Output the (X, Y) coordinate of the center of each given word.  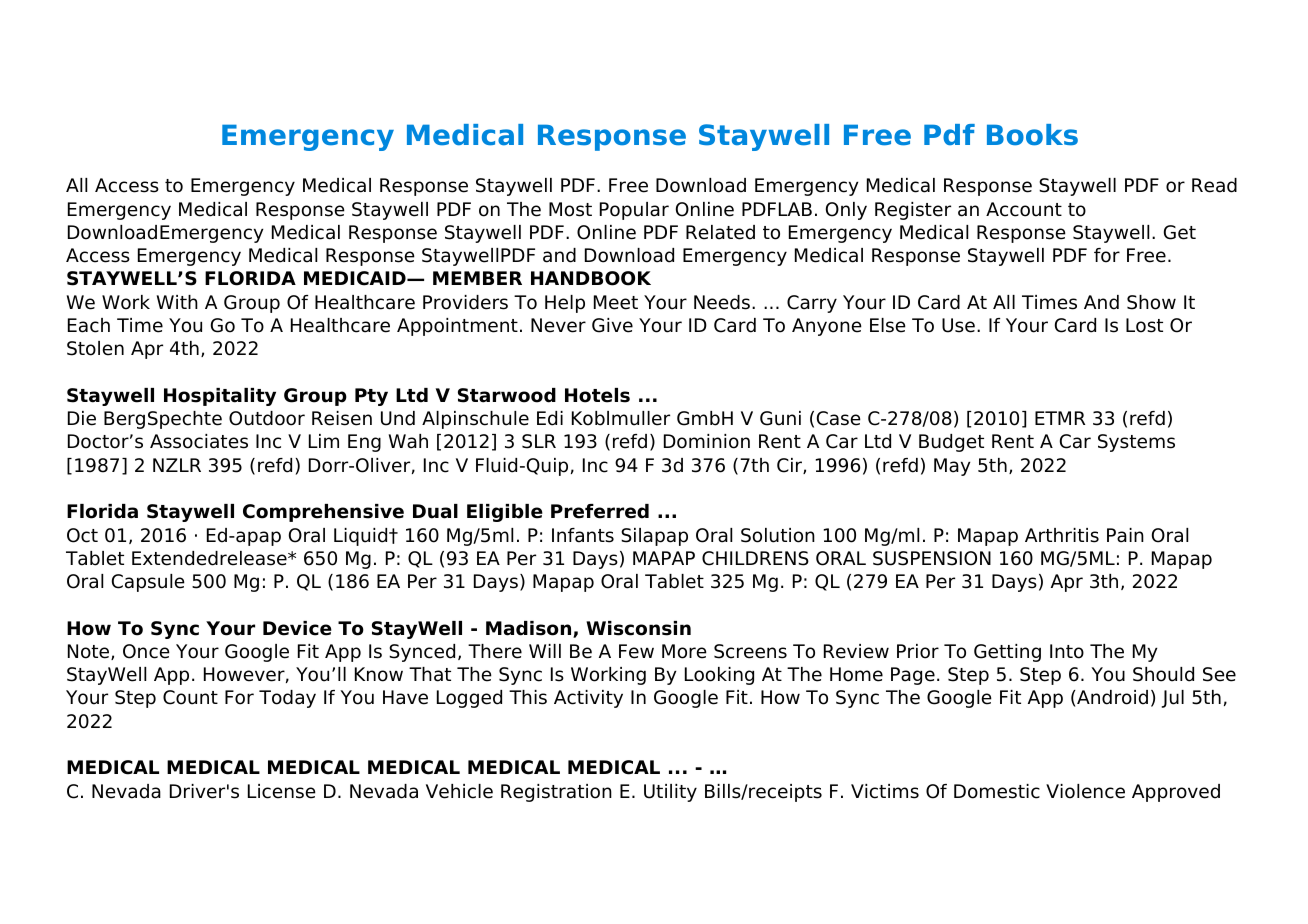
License (282, 791)
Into (1067, 651)
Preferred (600, 511)
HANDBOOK (591, 278)
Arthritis (1062, 535)
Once (146, 651)
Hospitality (220, 397)
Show (1151, 302)
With (177, 302)
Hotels (597, 395)
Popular (634, 211)
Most (570, 209)
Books (1032, 135)
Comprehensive (323, 513)
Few (636, 651)
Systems (1136, 443)
